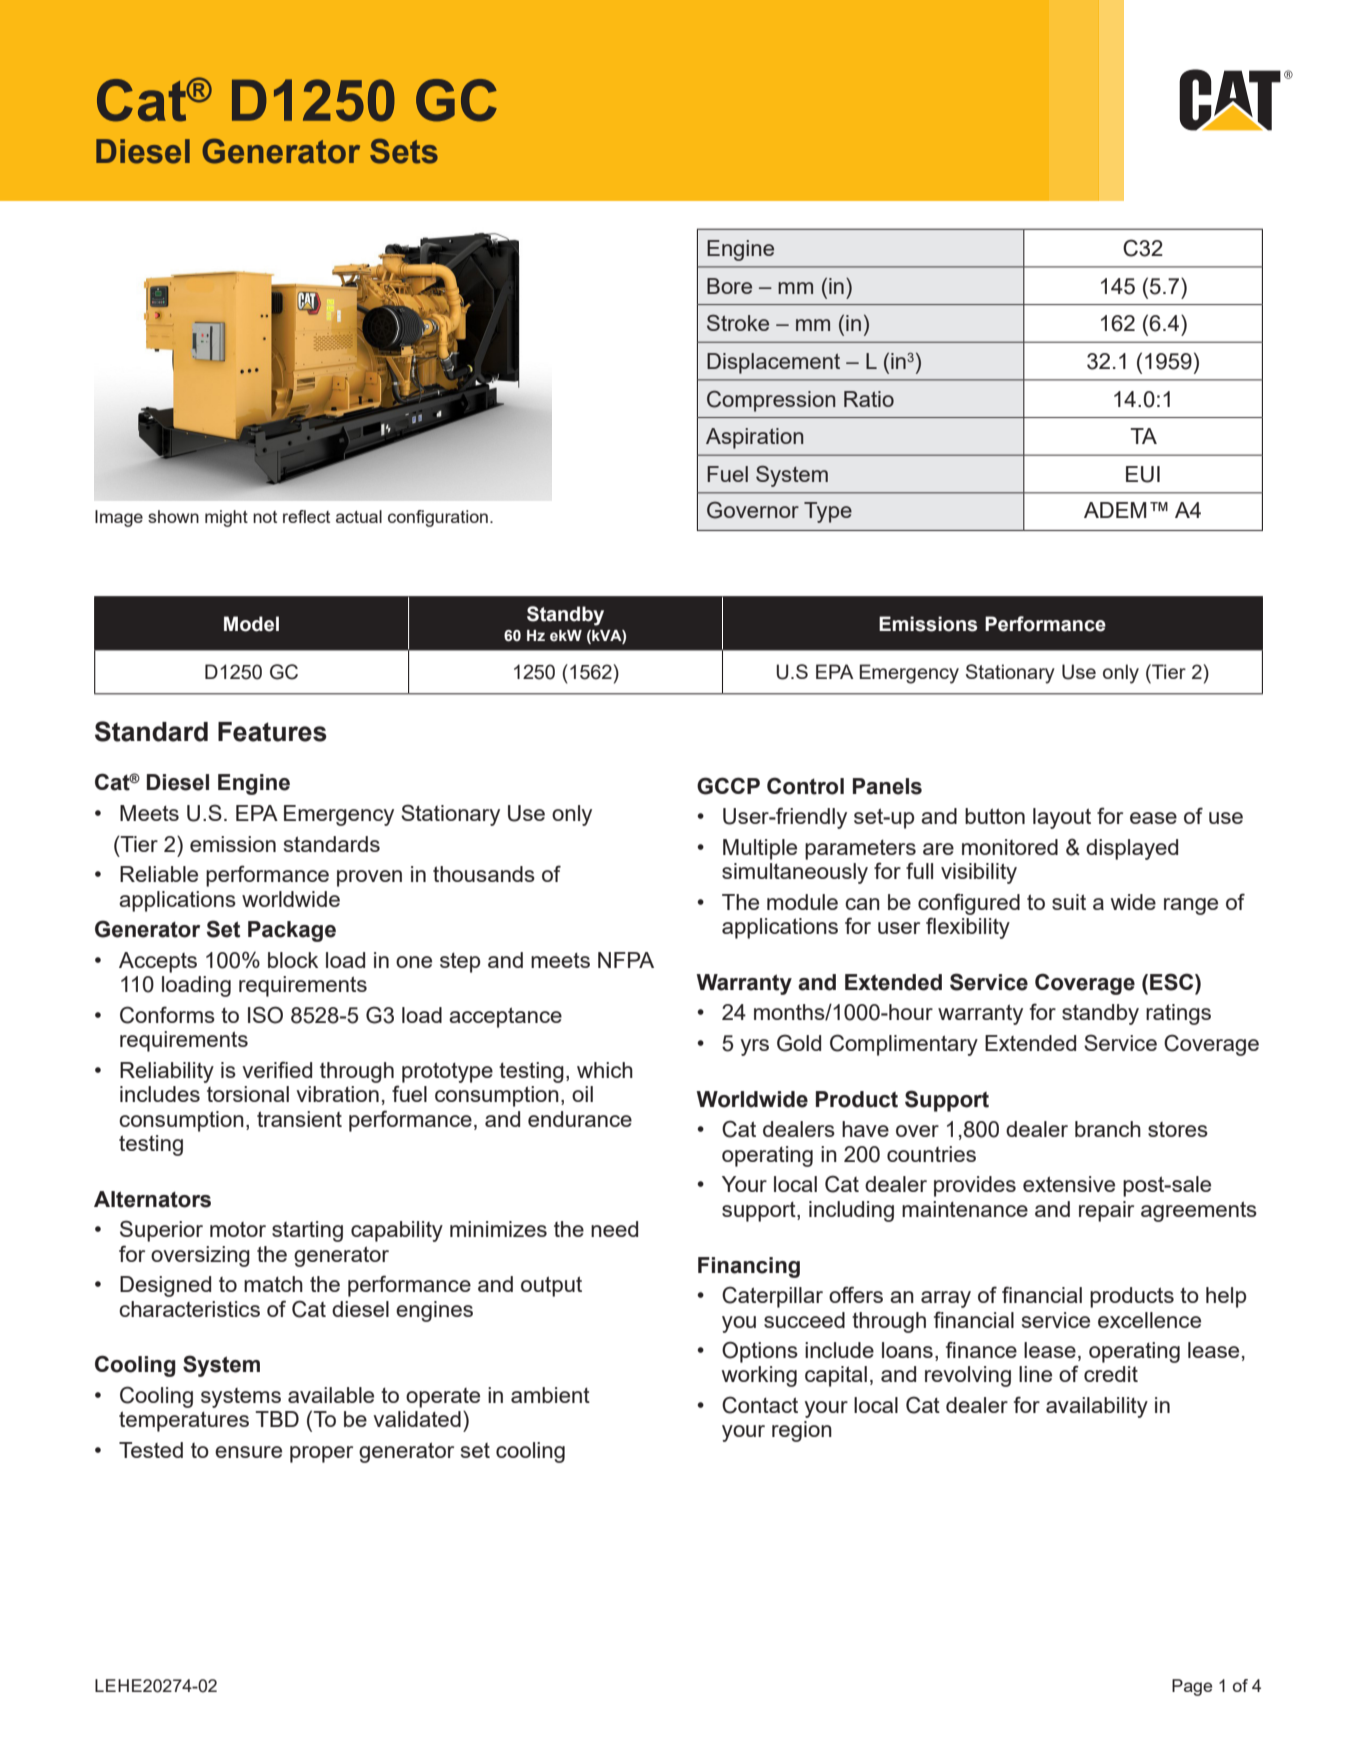 The height and width of the screenshot is (1754, 1356). What do you see at coordinates (292, 931) in the screenshot?
I see `Package` at bounding box center [292, 931].
